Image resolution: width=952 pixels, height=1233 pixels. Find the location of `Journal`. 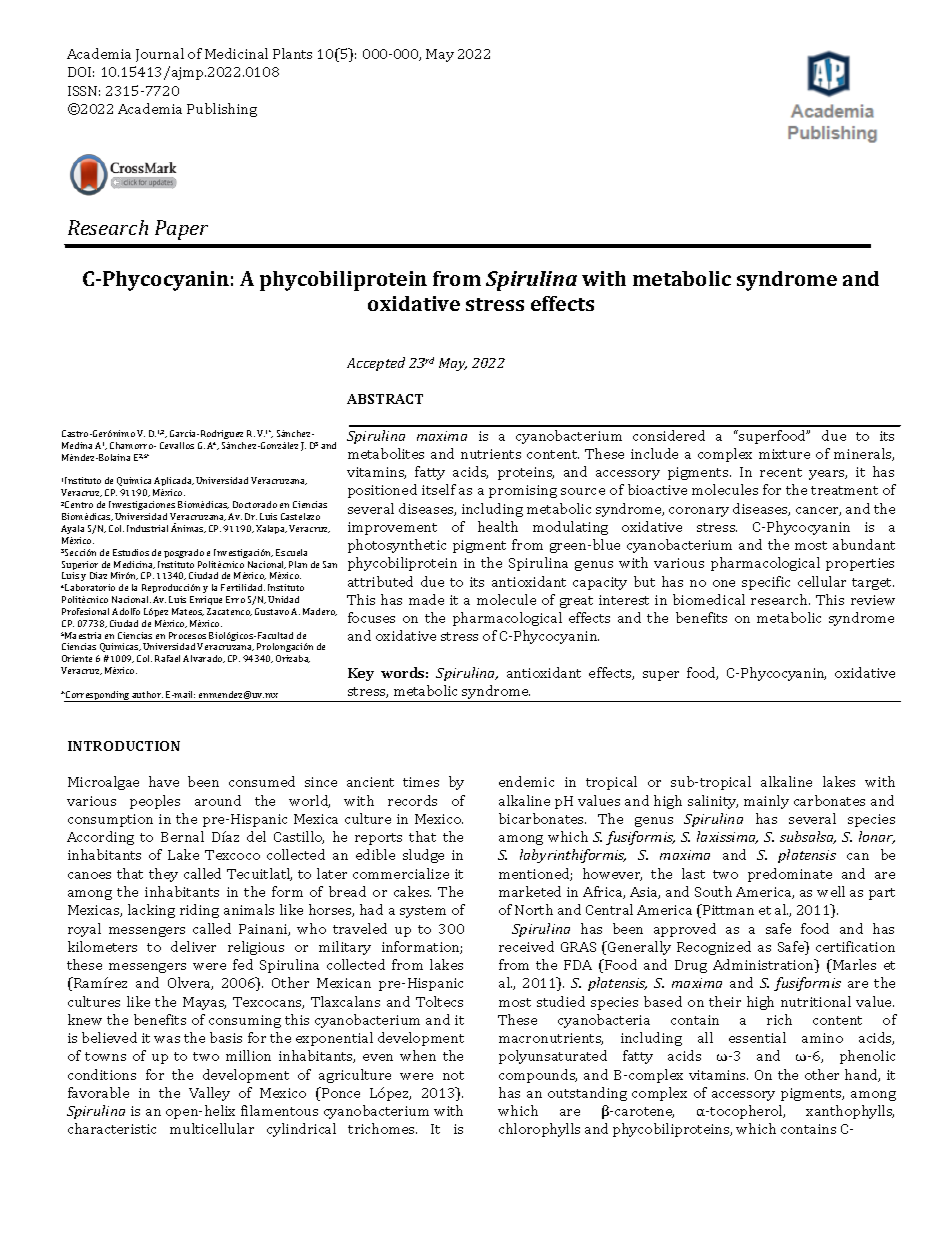

Journal is located at coordinates (160, 55).
